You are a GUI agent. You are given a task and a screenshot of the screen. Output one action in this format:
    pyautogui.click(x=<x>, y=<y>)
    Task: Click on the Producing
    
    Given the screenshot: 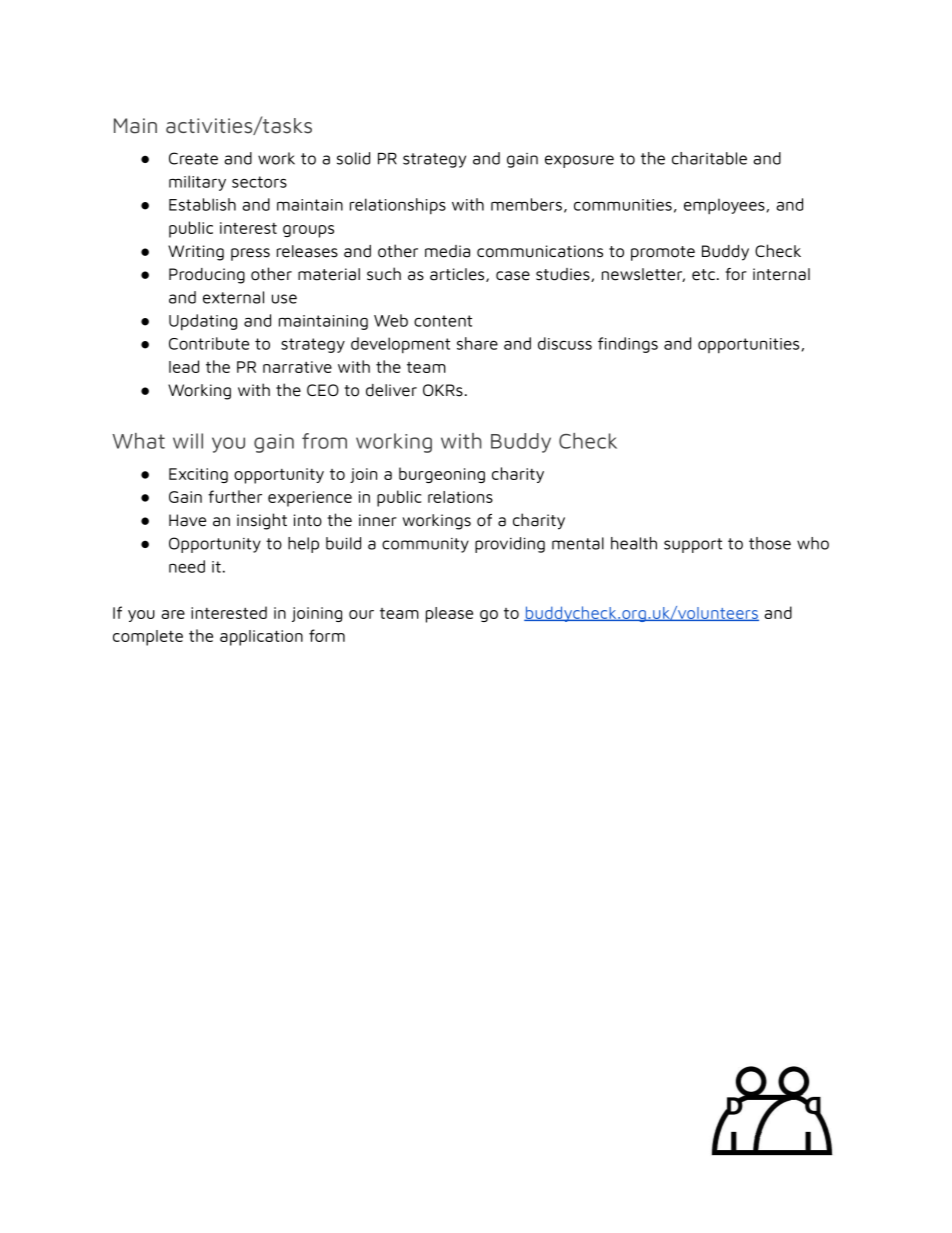 What is the action you would take?
    pyautogui.click(x=207, y=276)
